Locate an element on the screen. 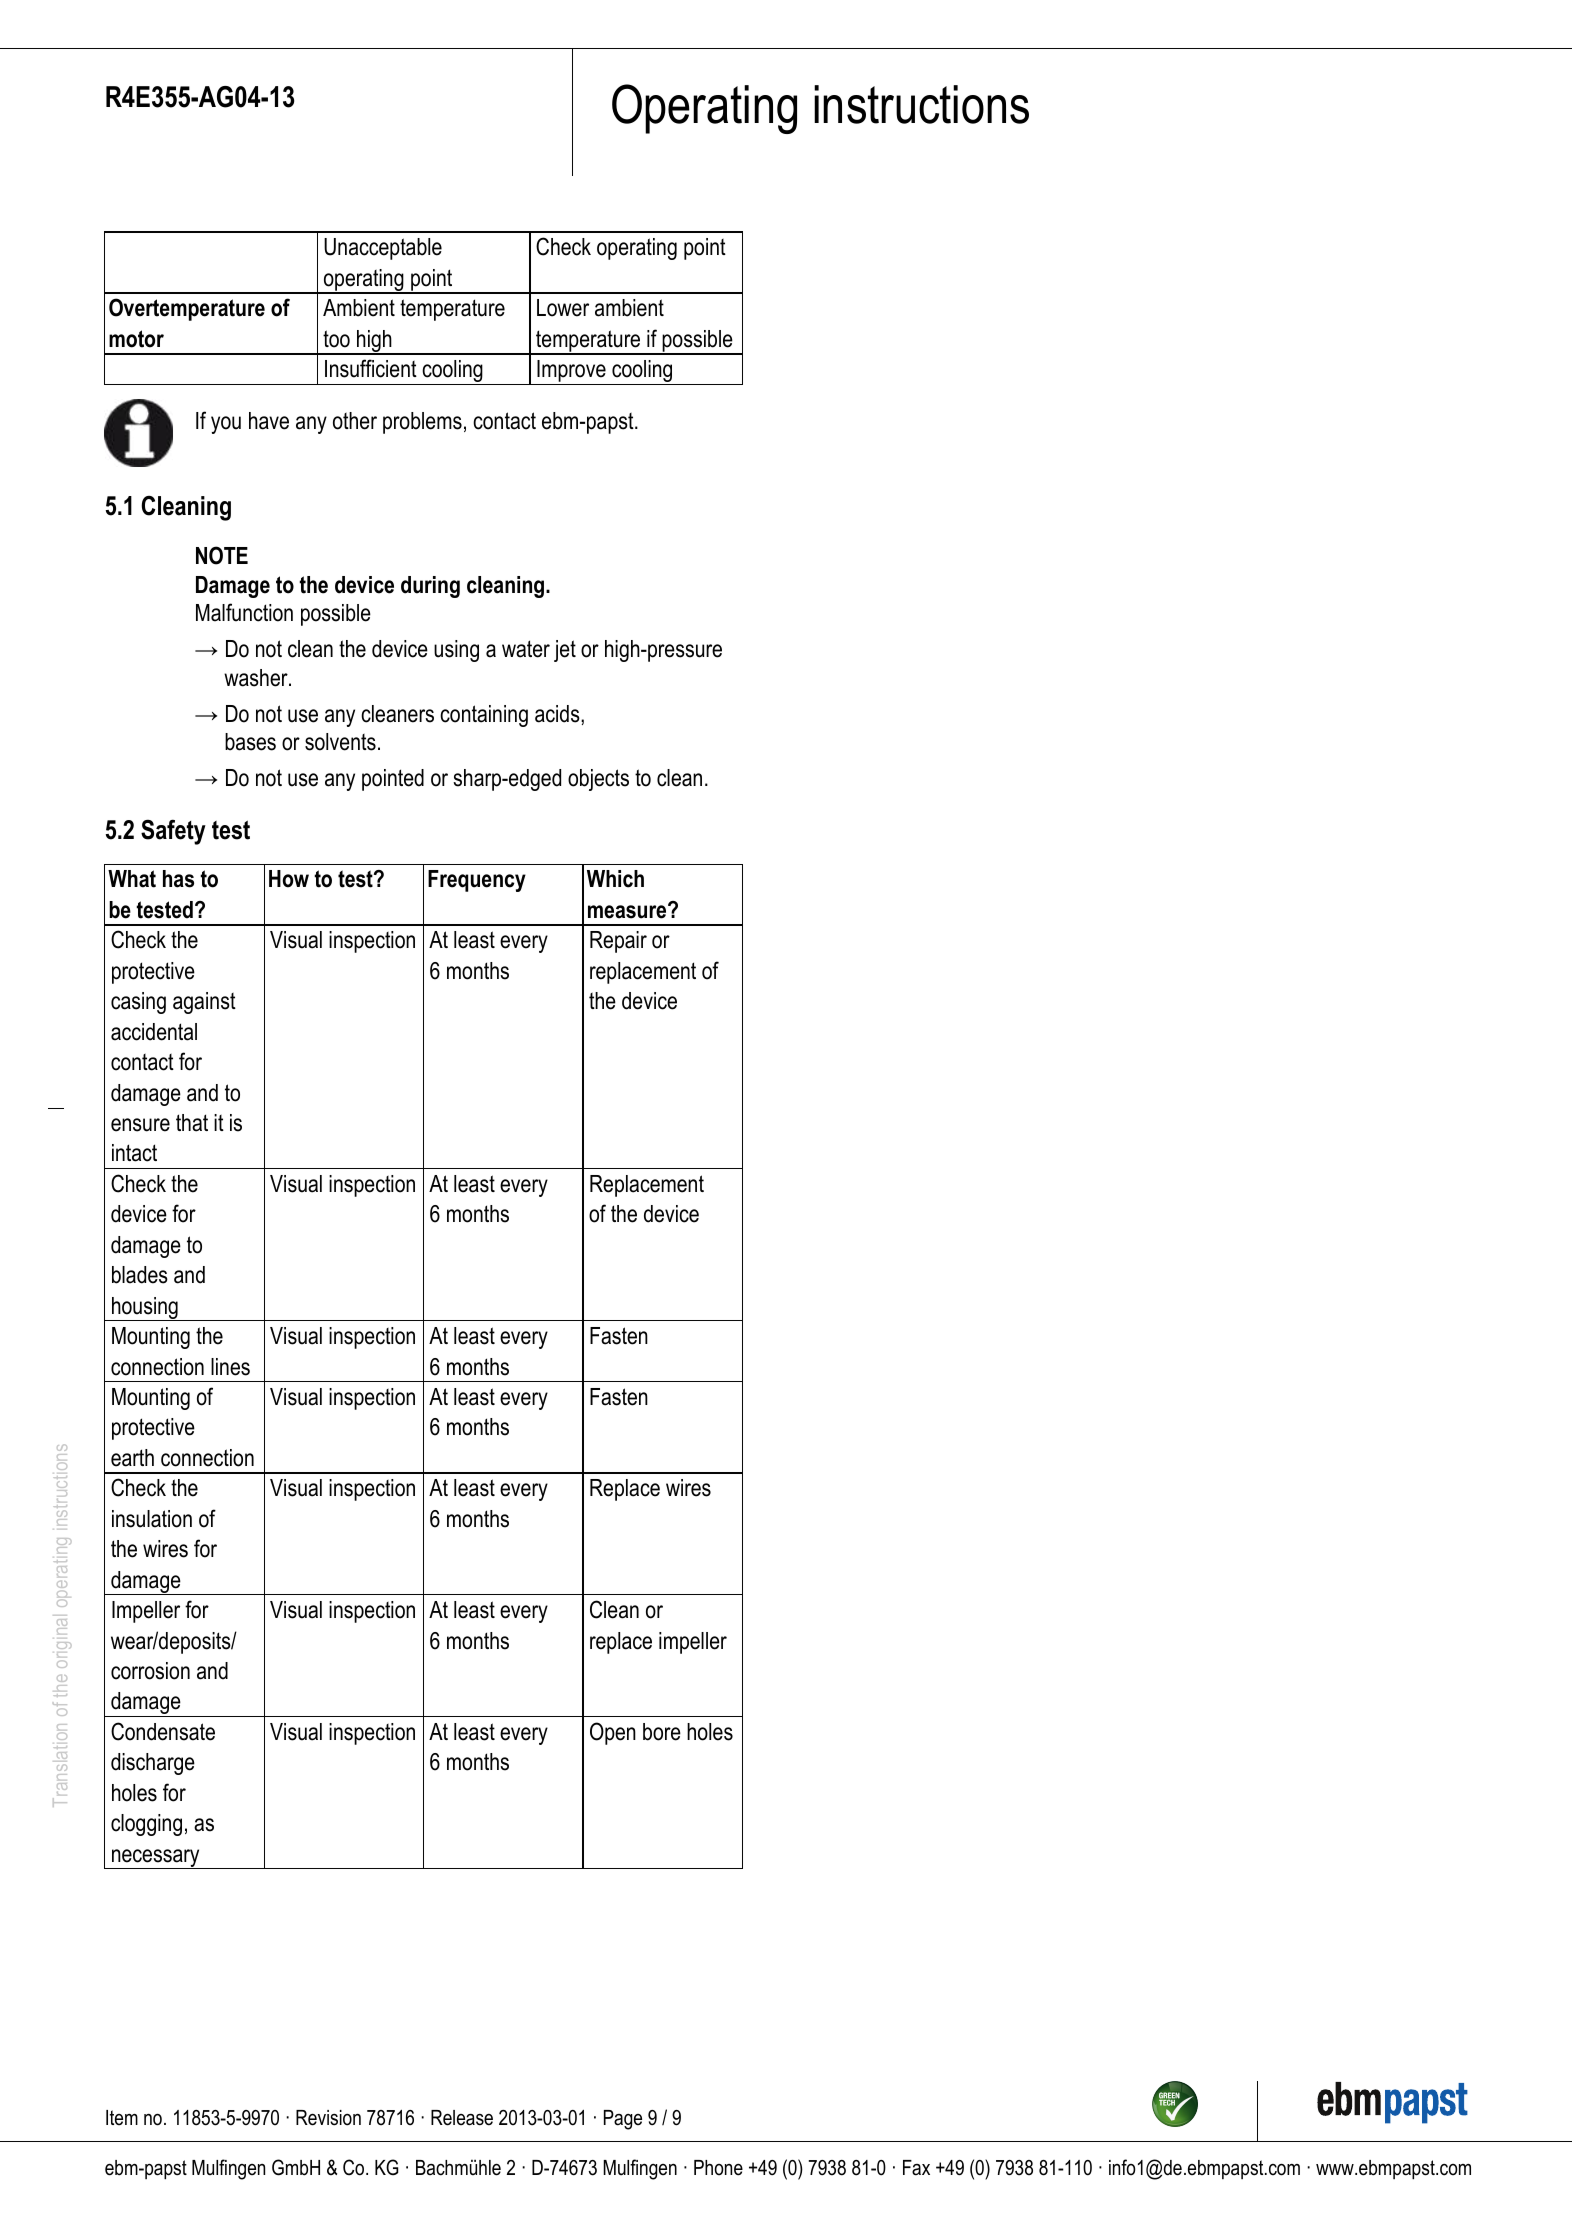 This screenshot has height=2225, width=1572. Repair is located at coordinates (618, 942).
